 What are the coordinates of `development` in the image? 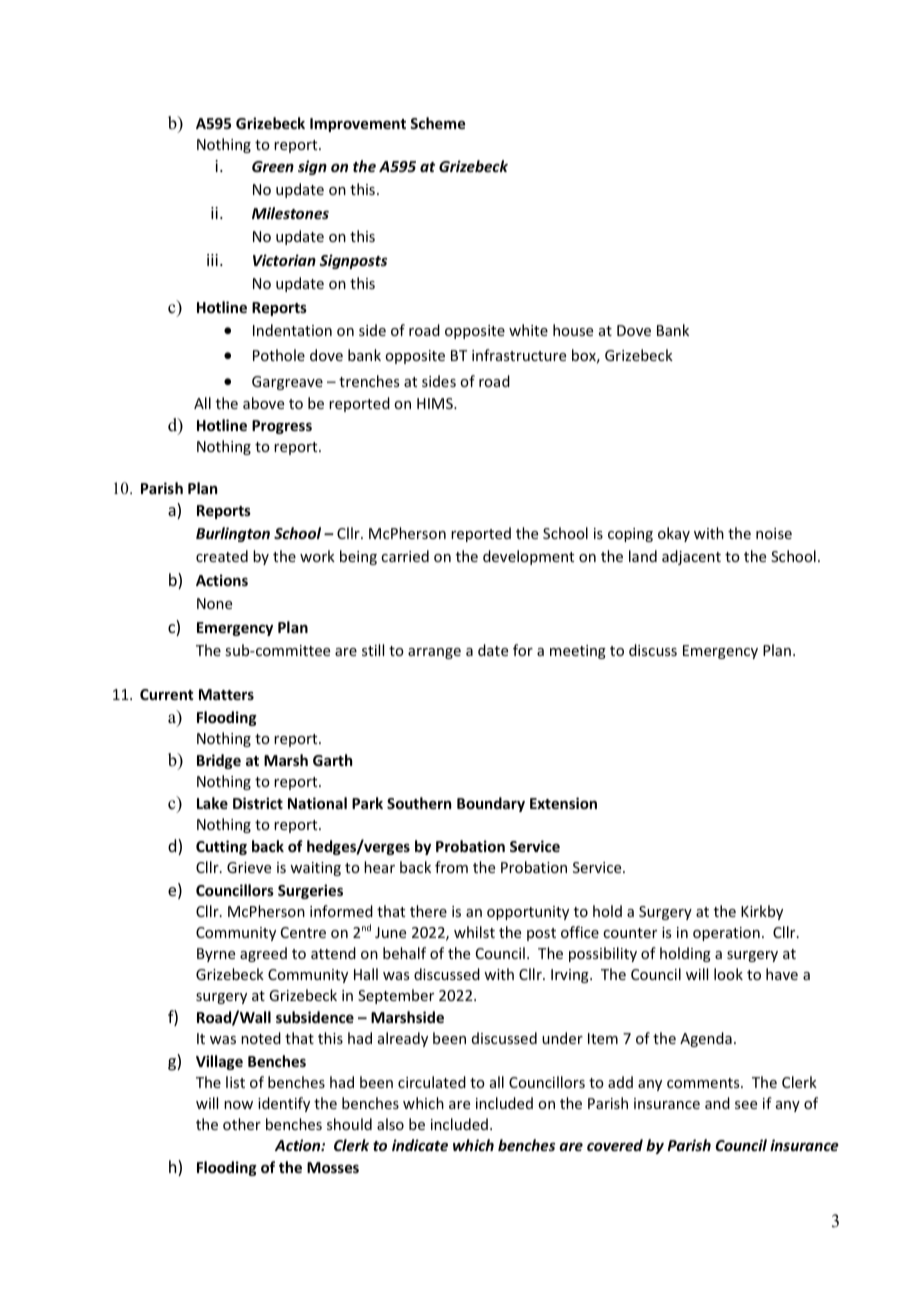 It's located at (528, 557).
